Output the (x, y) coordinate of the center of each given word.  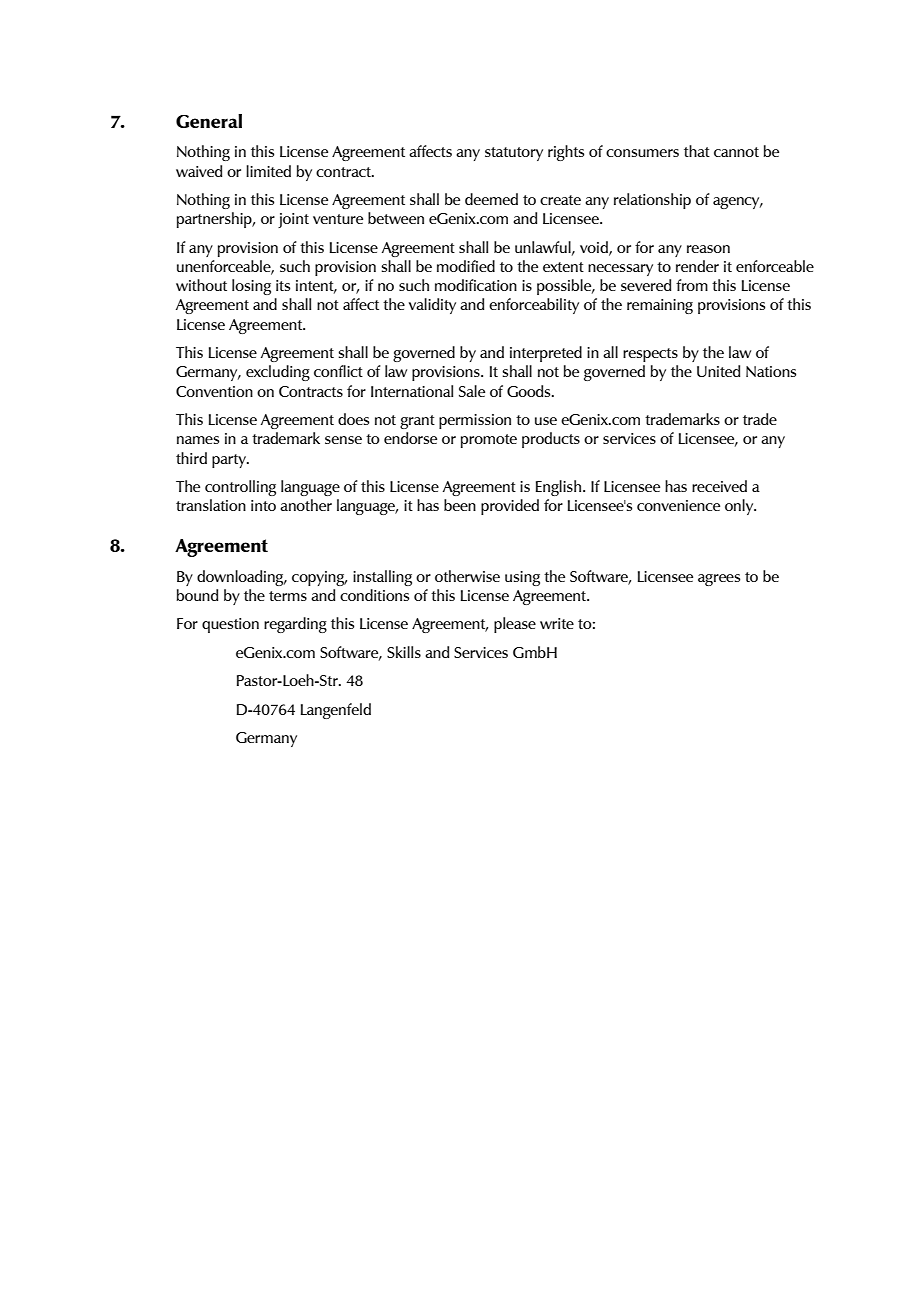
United (718, 371)
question (230, 625)
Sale (472, 391)
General (209, 121)
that (697, 151)
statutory (514, 154)
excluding (278, 373)
